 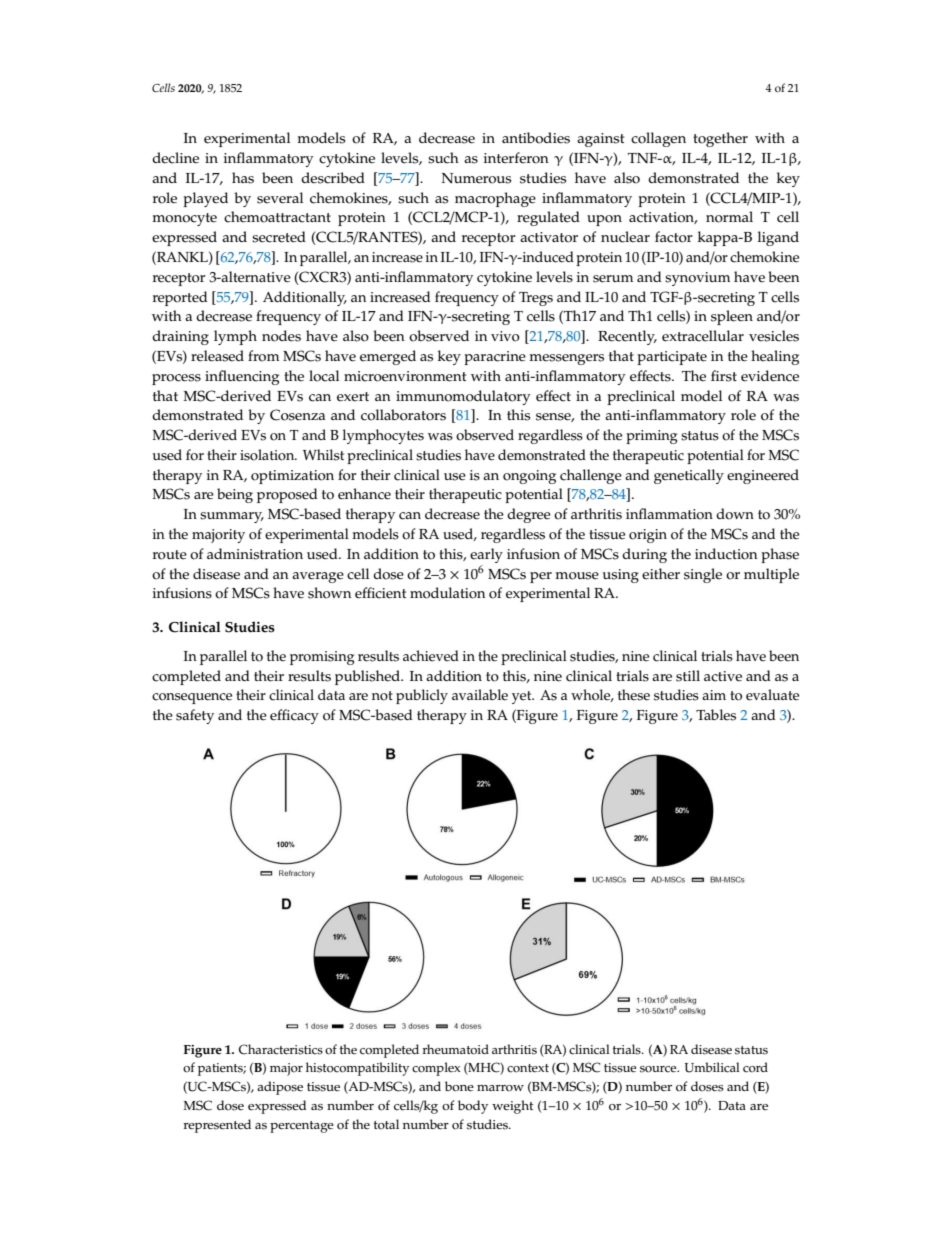 I want to click on active, so click(x=723, y=676).
